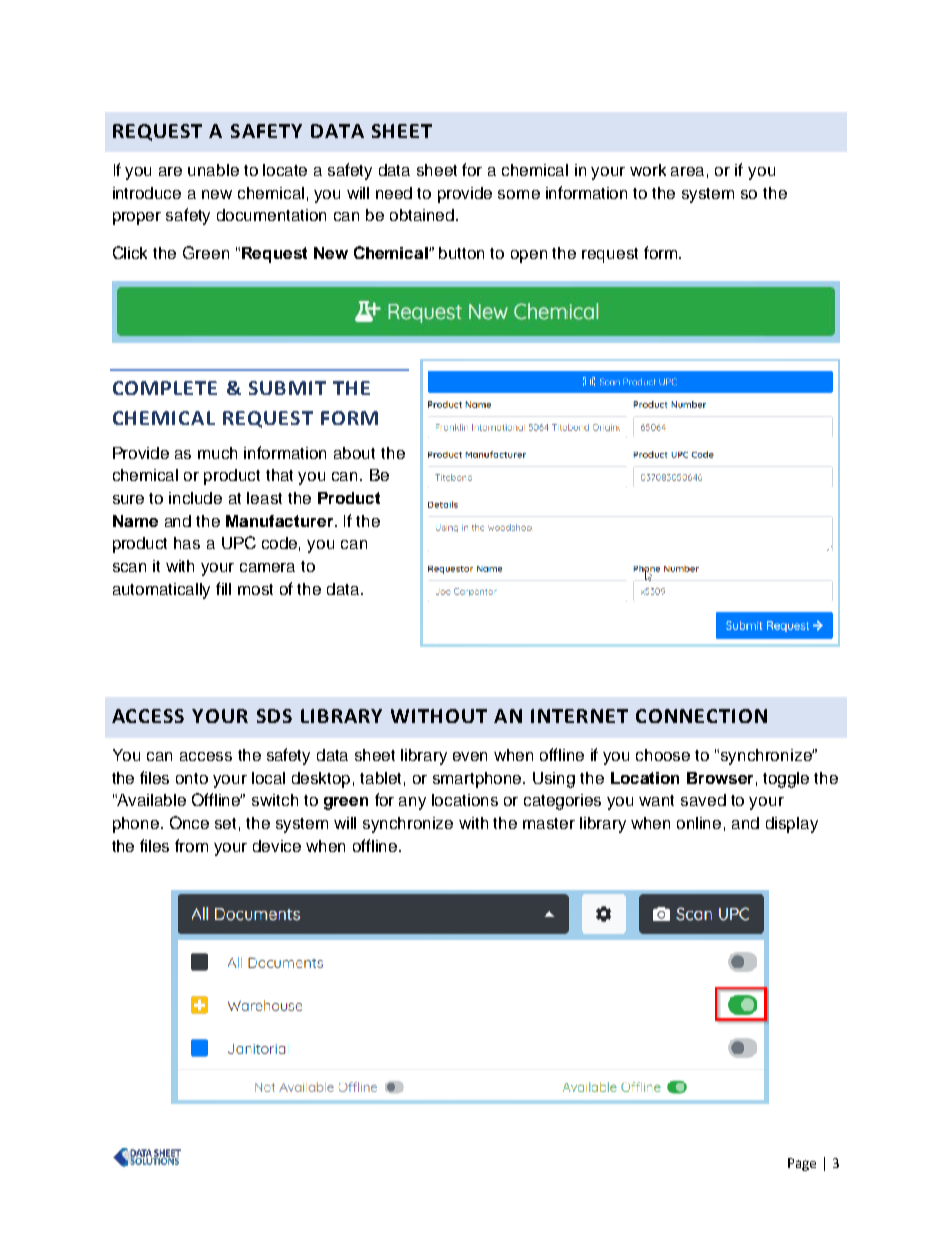 The width and height of the page is (952, 1233). I want to click on CONNECTION, so click(701, 716).
